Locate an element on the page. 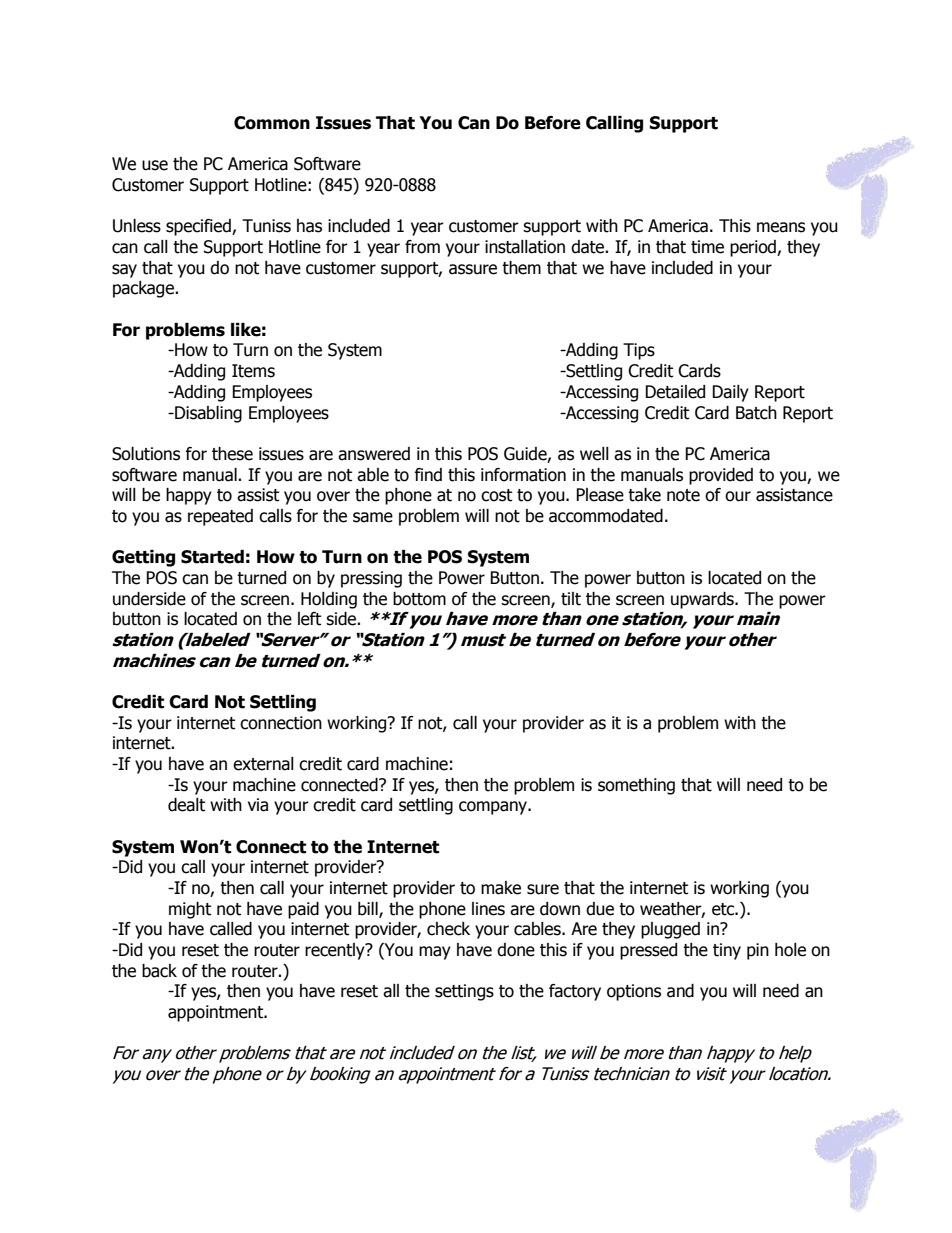 This page has width=952, height=1233. use is located at coordinates (155, 165).
